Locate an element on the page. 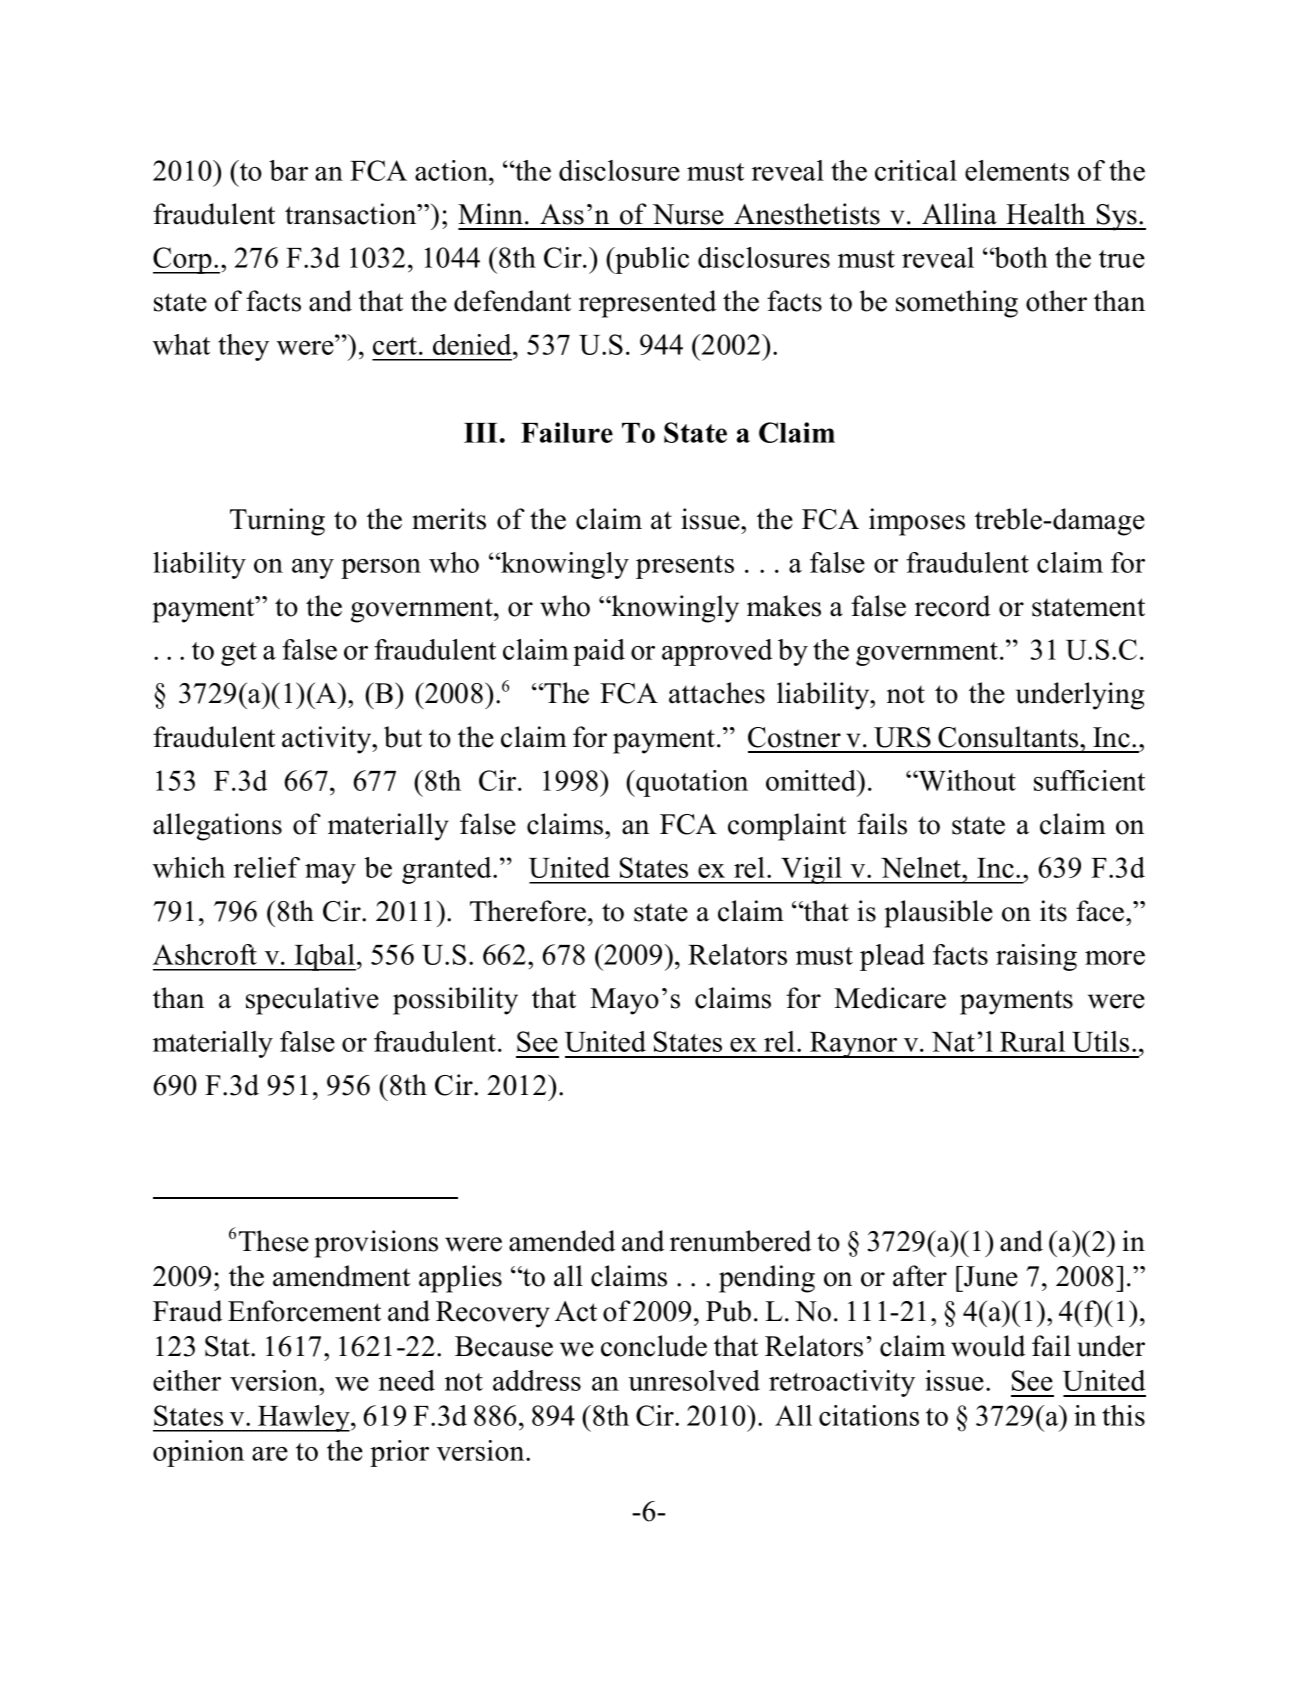 The height and width of the image is (1681, 1299). opinion is located at coordinates (198, 1453).
